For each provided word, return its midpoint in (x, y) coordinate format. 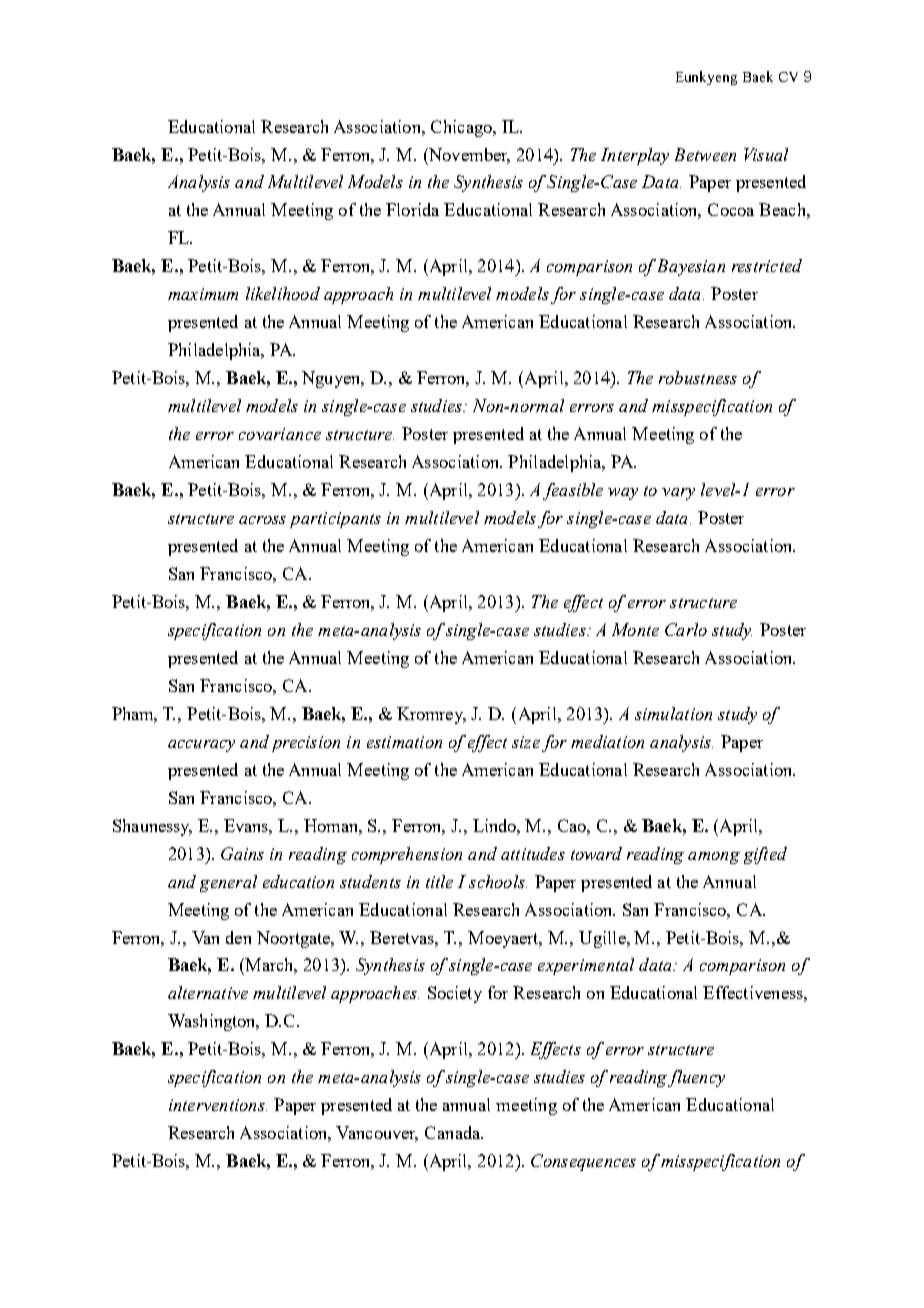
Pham (134, 714)
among (714, 858)
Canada (454, 1132)
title (439, 881)
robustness (698, 377)
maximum (203, 294)
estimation (404, 742)
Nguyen (332, 379)
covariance (280, 434)
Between (705, 154)
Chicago (462, 128)
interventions (218, 1105)
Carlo (686, 629)
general (228, 883)
